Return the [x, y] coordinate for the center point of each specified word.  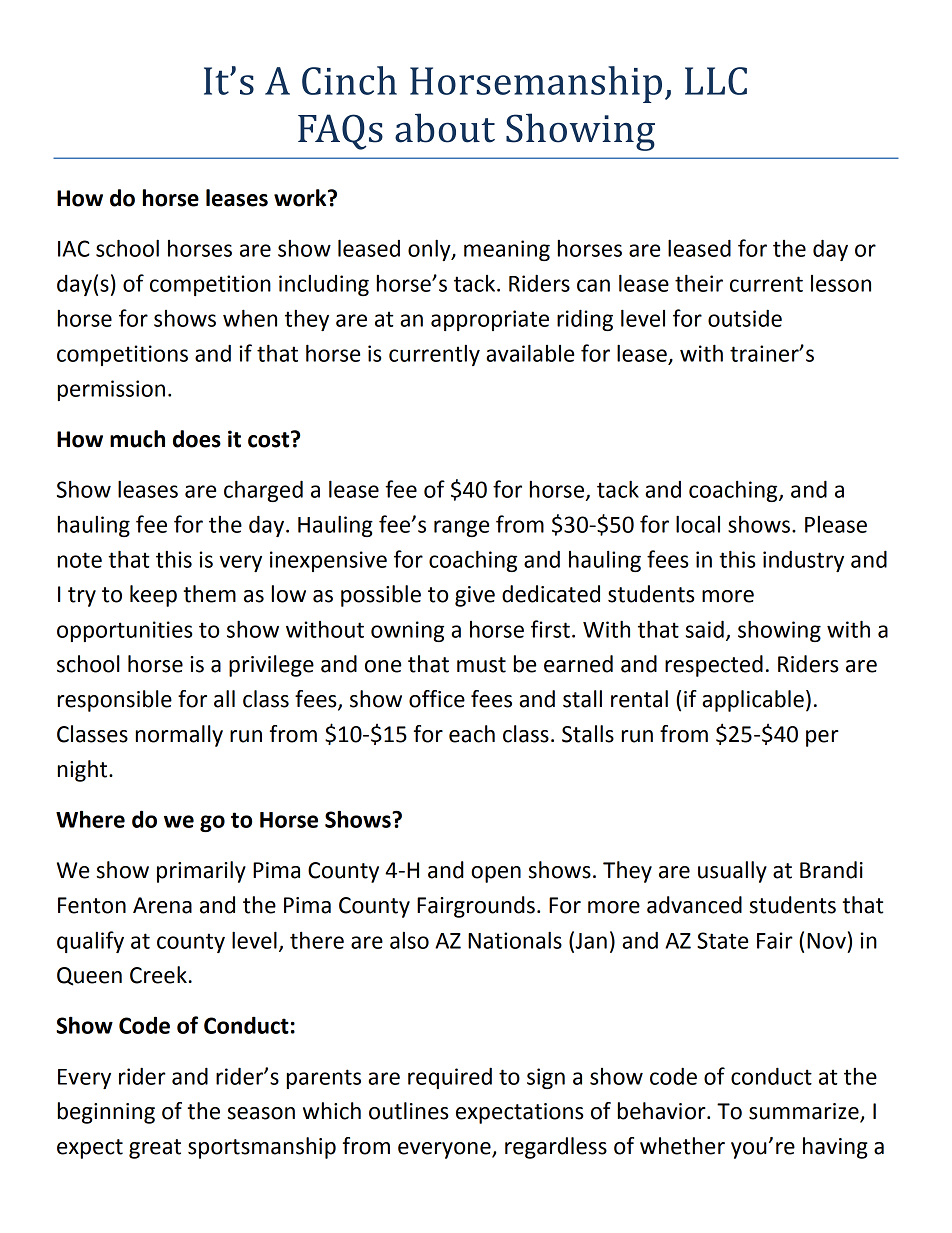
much [137, 439]
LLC [716, 81]
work [301, 198]
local [698, 524]
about [445, 128]
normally [179, 736]
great [155, 1149]
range [461, 528]
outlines [409, 1111]
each [472, 734]
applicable [753, 701]
